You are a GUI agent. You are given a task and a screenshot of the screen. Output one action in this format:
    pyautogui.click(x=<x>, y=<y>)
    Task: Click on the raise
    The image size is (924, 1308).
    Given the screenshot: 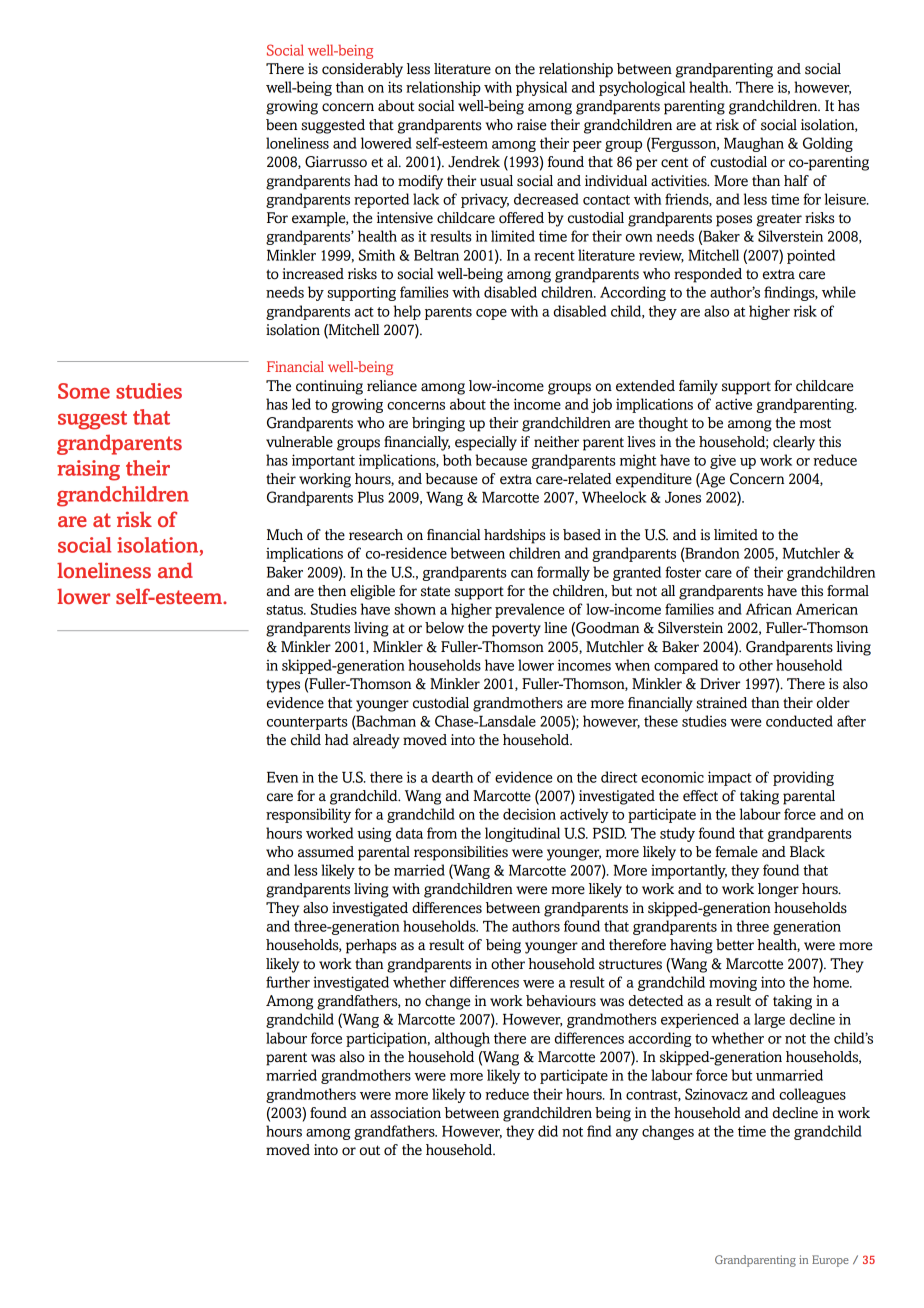 What is the action you would take?
    pyautogui.click(x=532, y=125)
